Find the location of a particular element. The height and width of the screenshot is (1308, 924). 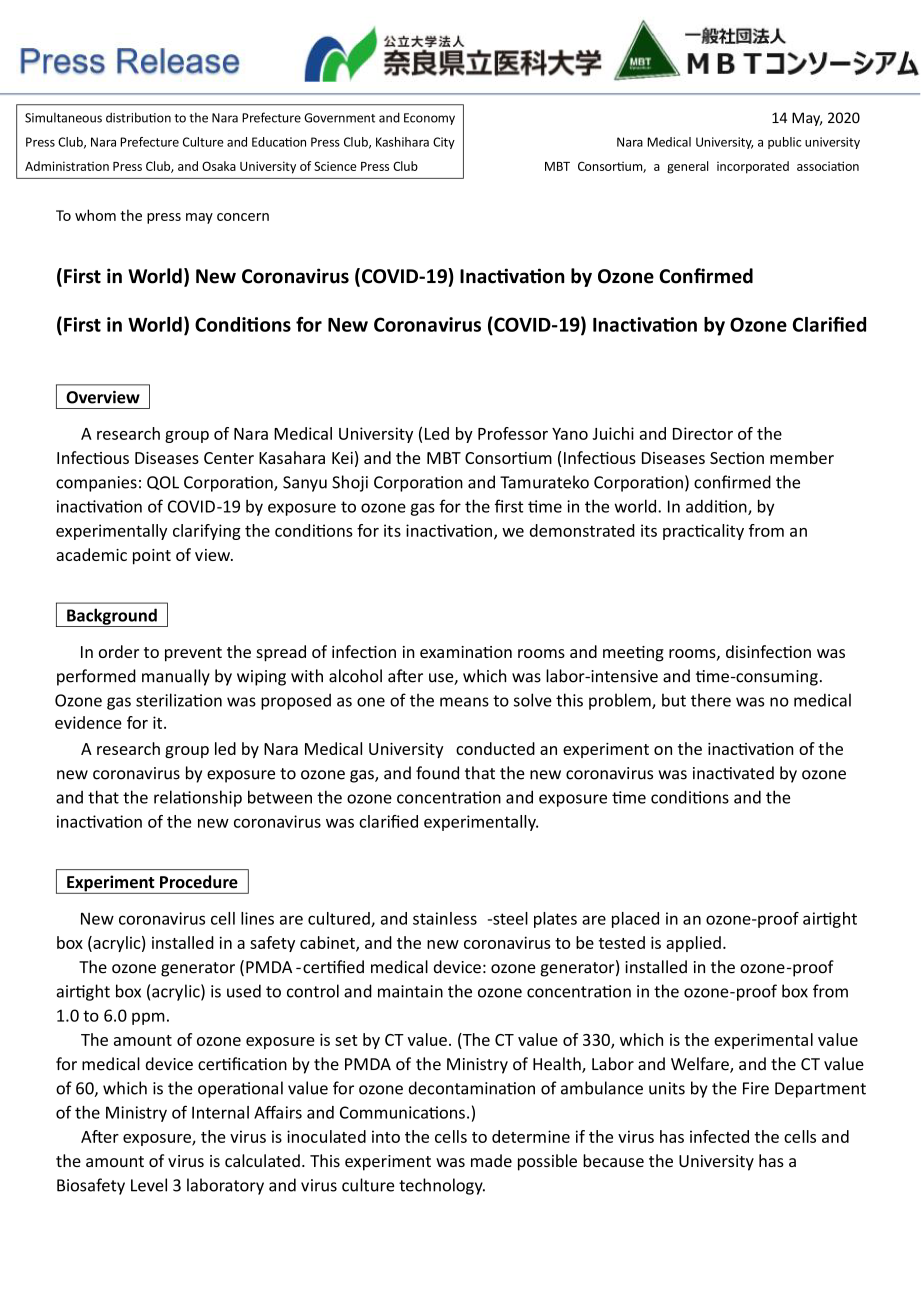

order is located at coordinates (119, 651).
